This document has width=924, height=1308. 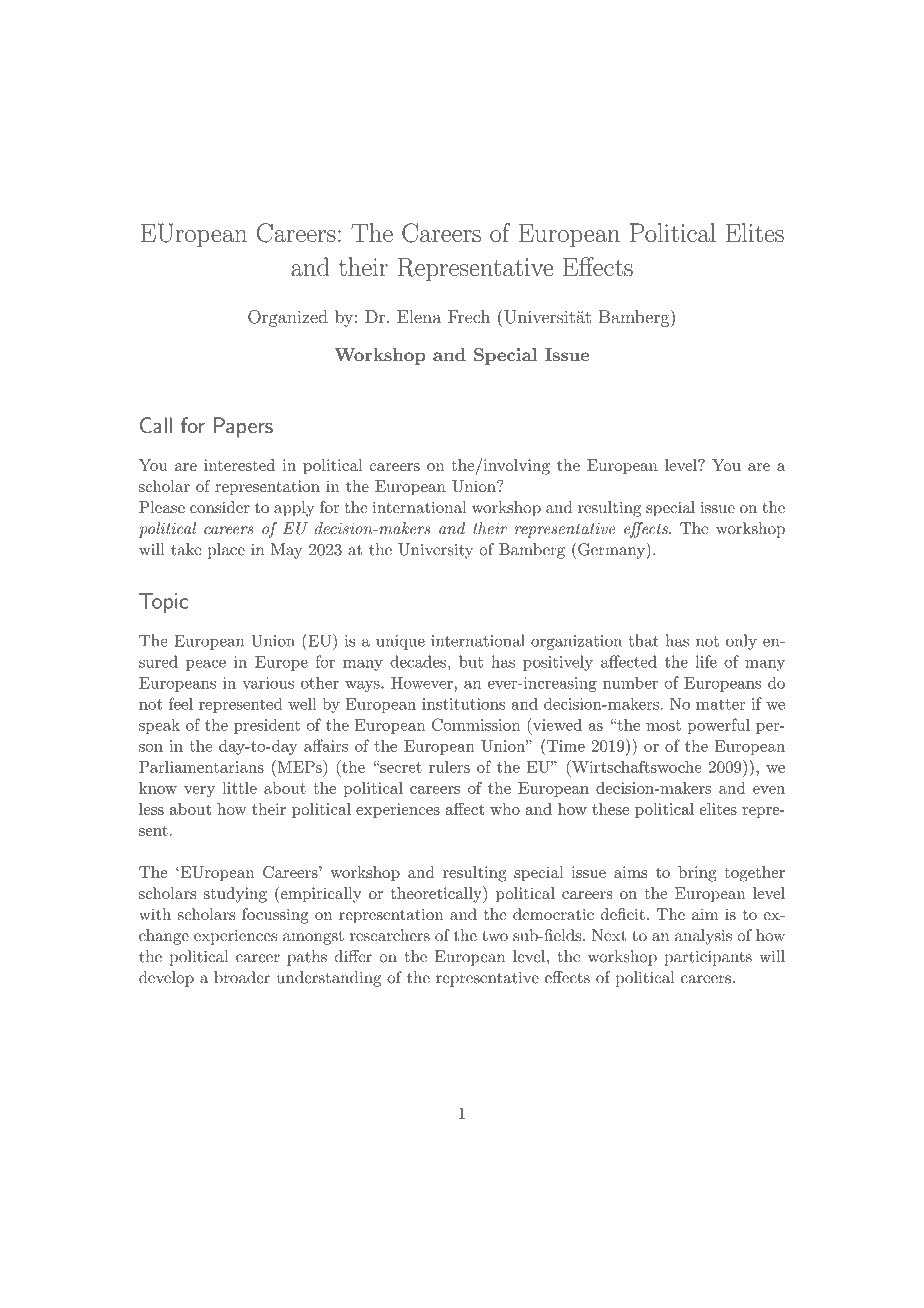 I want to click on May, so click(x=286, y=551).
